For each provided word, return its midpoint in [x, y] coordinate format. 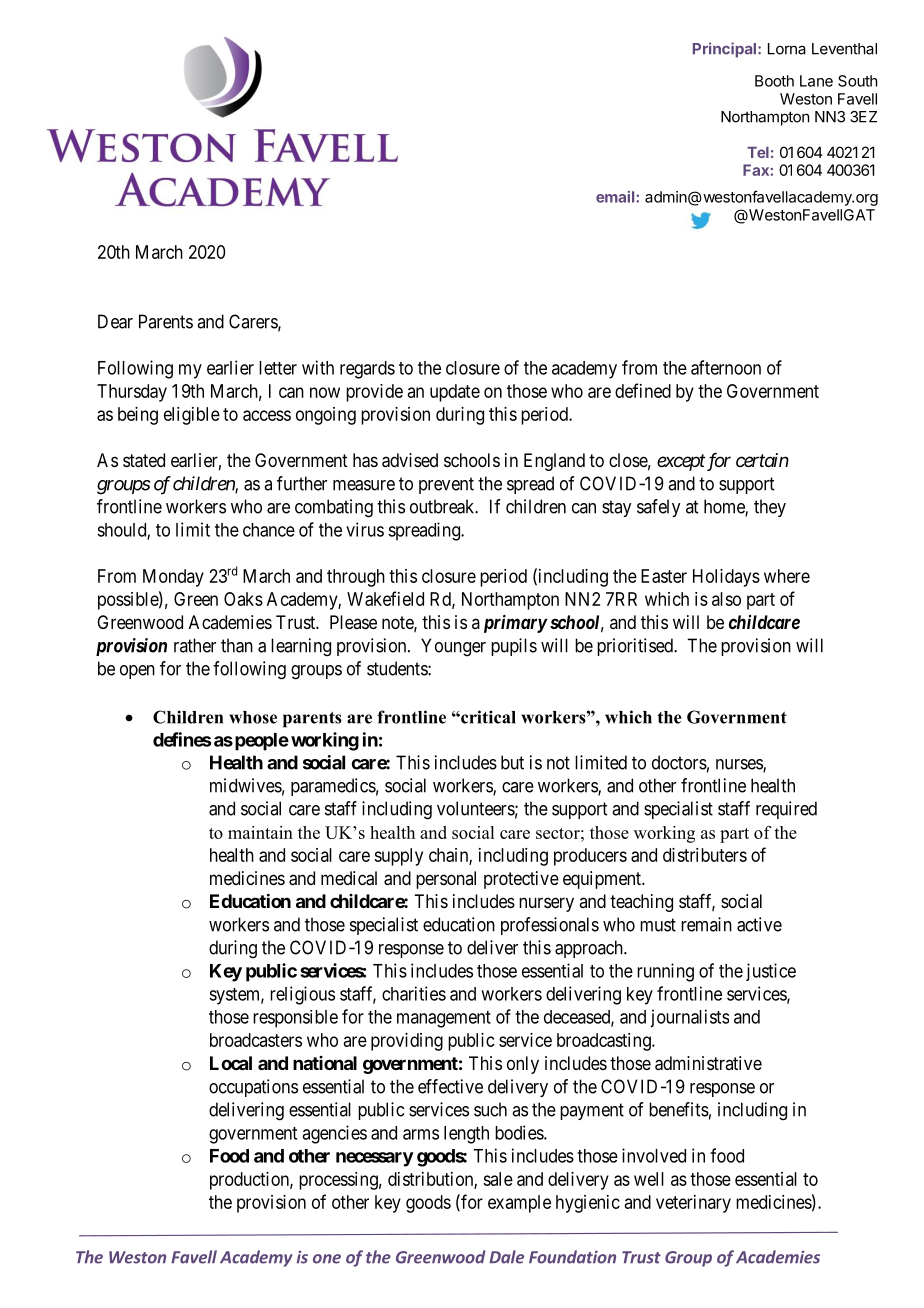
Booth [774, 81]
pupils [514, 647]
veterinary [693, 1204]
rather [195, 645]
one [327, 1259]
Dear [115, 321]
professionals [550, 926]
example [519, 1204]
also [726, 599]
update [455, 393]
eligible [192, 416]
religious [302, 995]
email [616, 197]
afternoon [726, 367]
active [759, 924]
